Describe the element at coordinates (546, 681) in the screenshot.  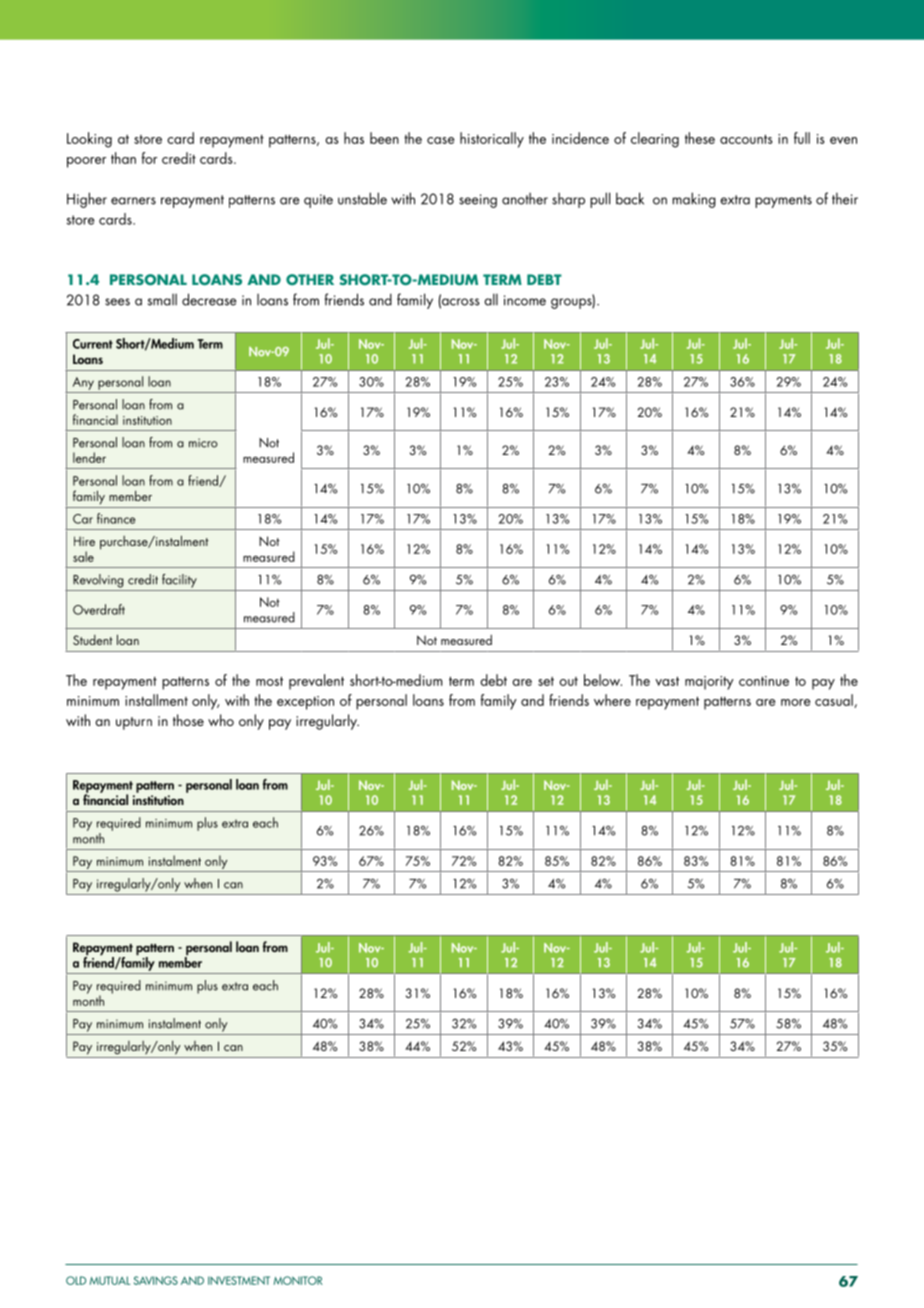
I see `set` at that location.
